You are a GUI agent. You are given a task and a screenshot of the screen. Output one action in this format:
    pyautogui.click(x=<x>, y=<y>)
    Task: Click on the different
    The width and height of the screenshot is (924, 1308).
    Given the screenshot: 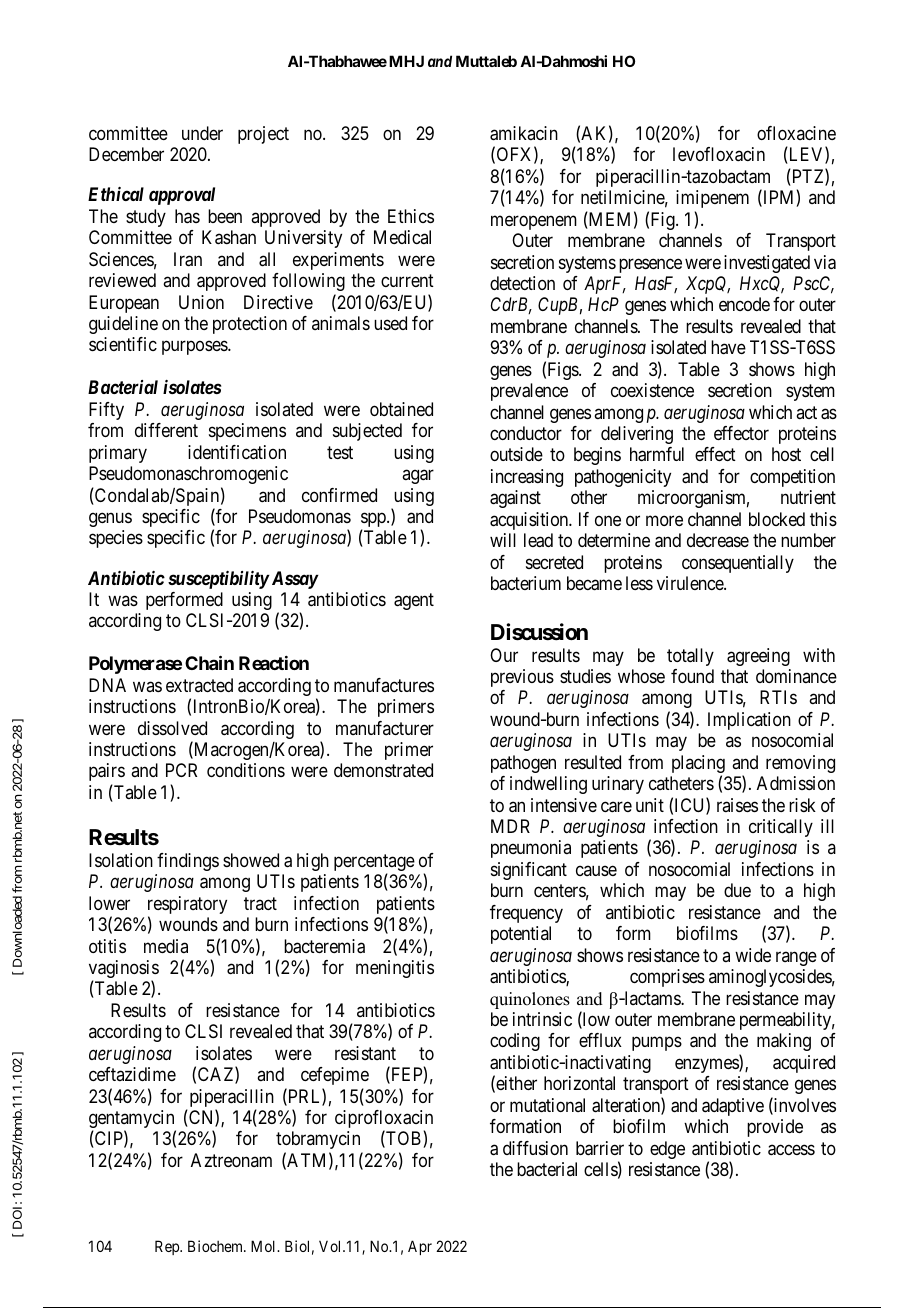 What is the action you would take?
    pyautogui.click(x=166, y=430)
